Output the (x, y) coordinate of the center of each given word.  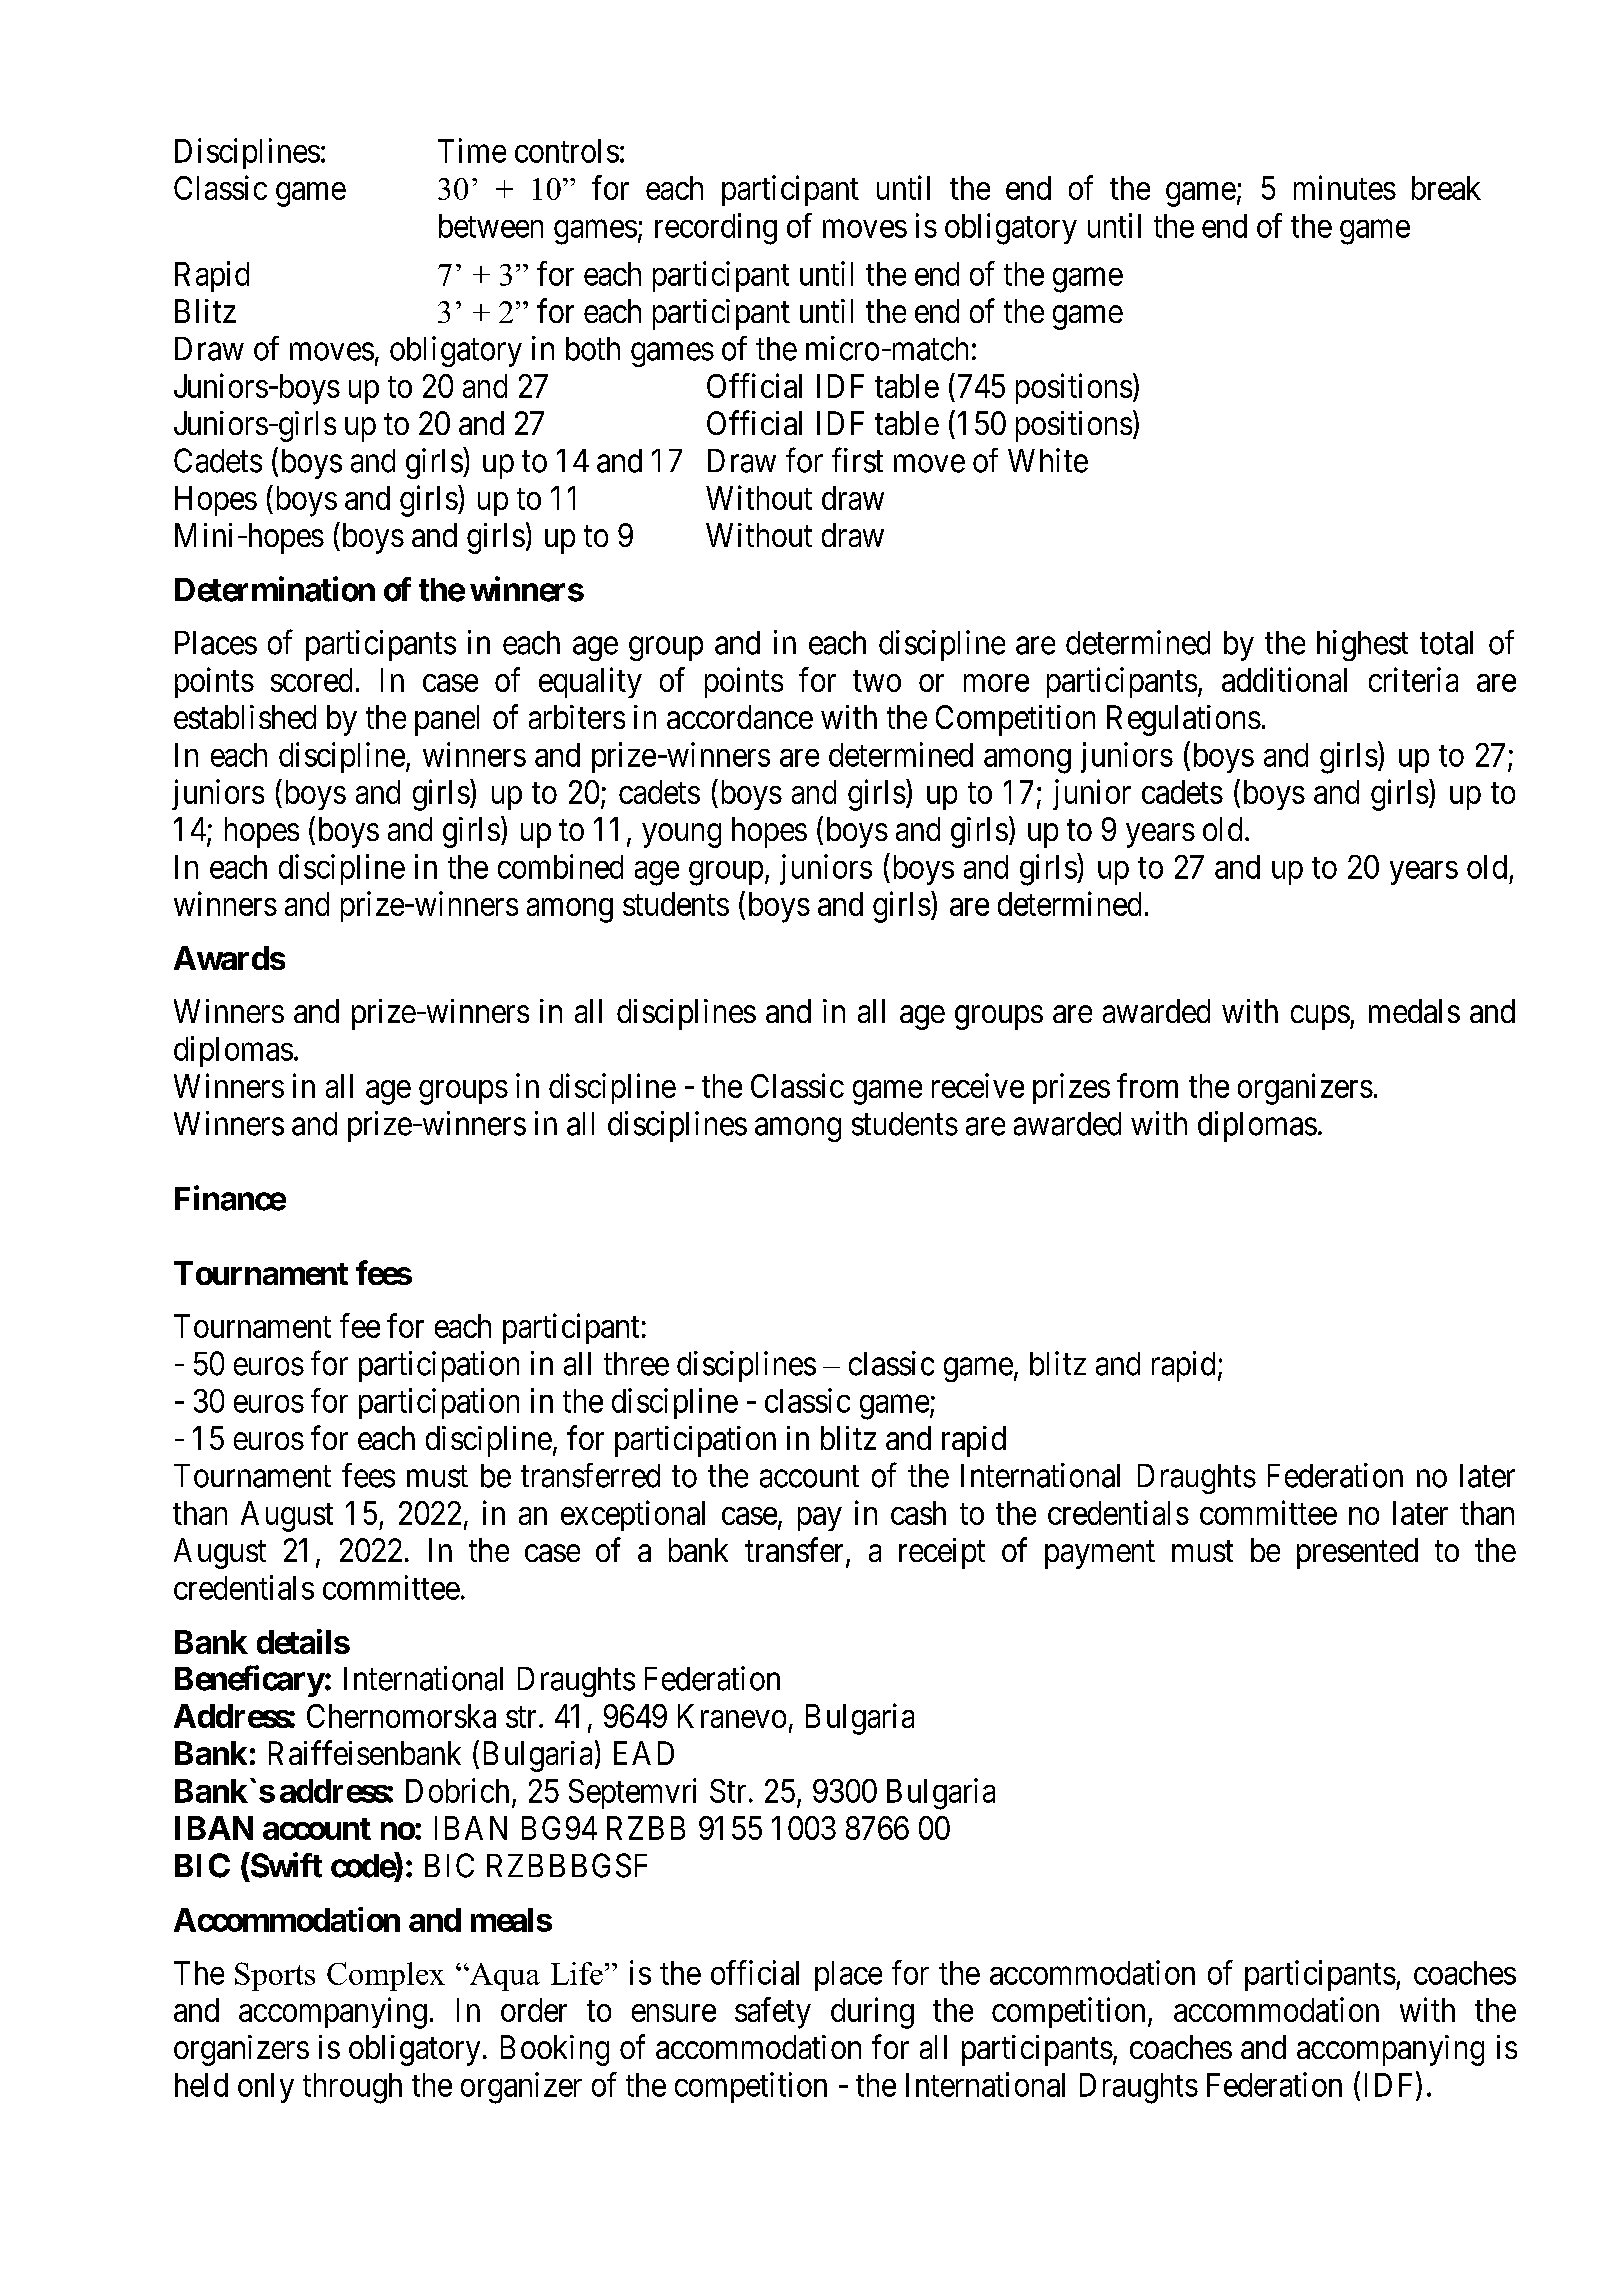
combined (560, 866)
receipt (942, 1553)
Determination (275, 589)
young (682, 836)
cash (918, 1513)
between (491, 226)
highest (1362, 645)
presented (1357, 1553)
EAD (644, 1753)
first (857, 460)
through (352, 2088)
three (636, 1364)
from (1147, 1085)
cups (1320, 1018)
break (1446, 188)
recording (716, 229)
